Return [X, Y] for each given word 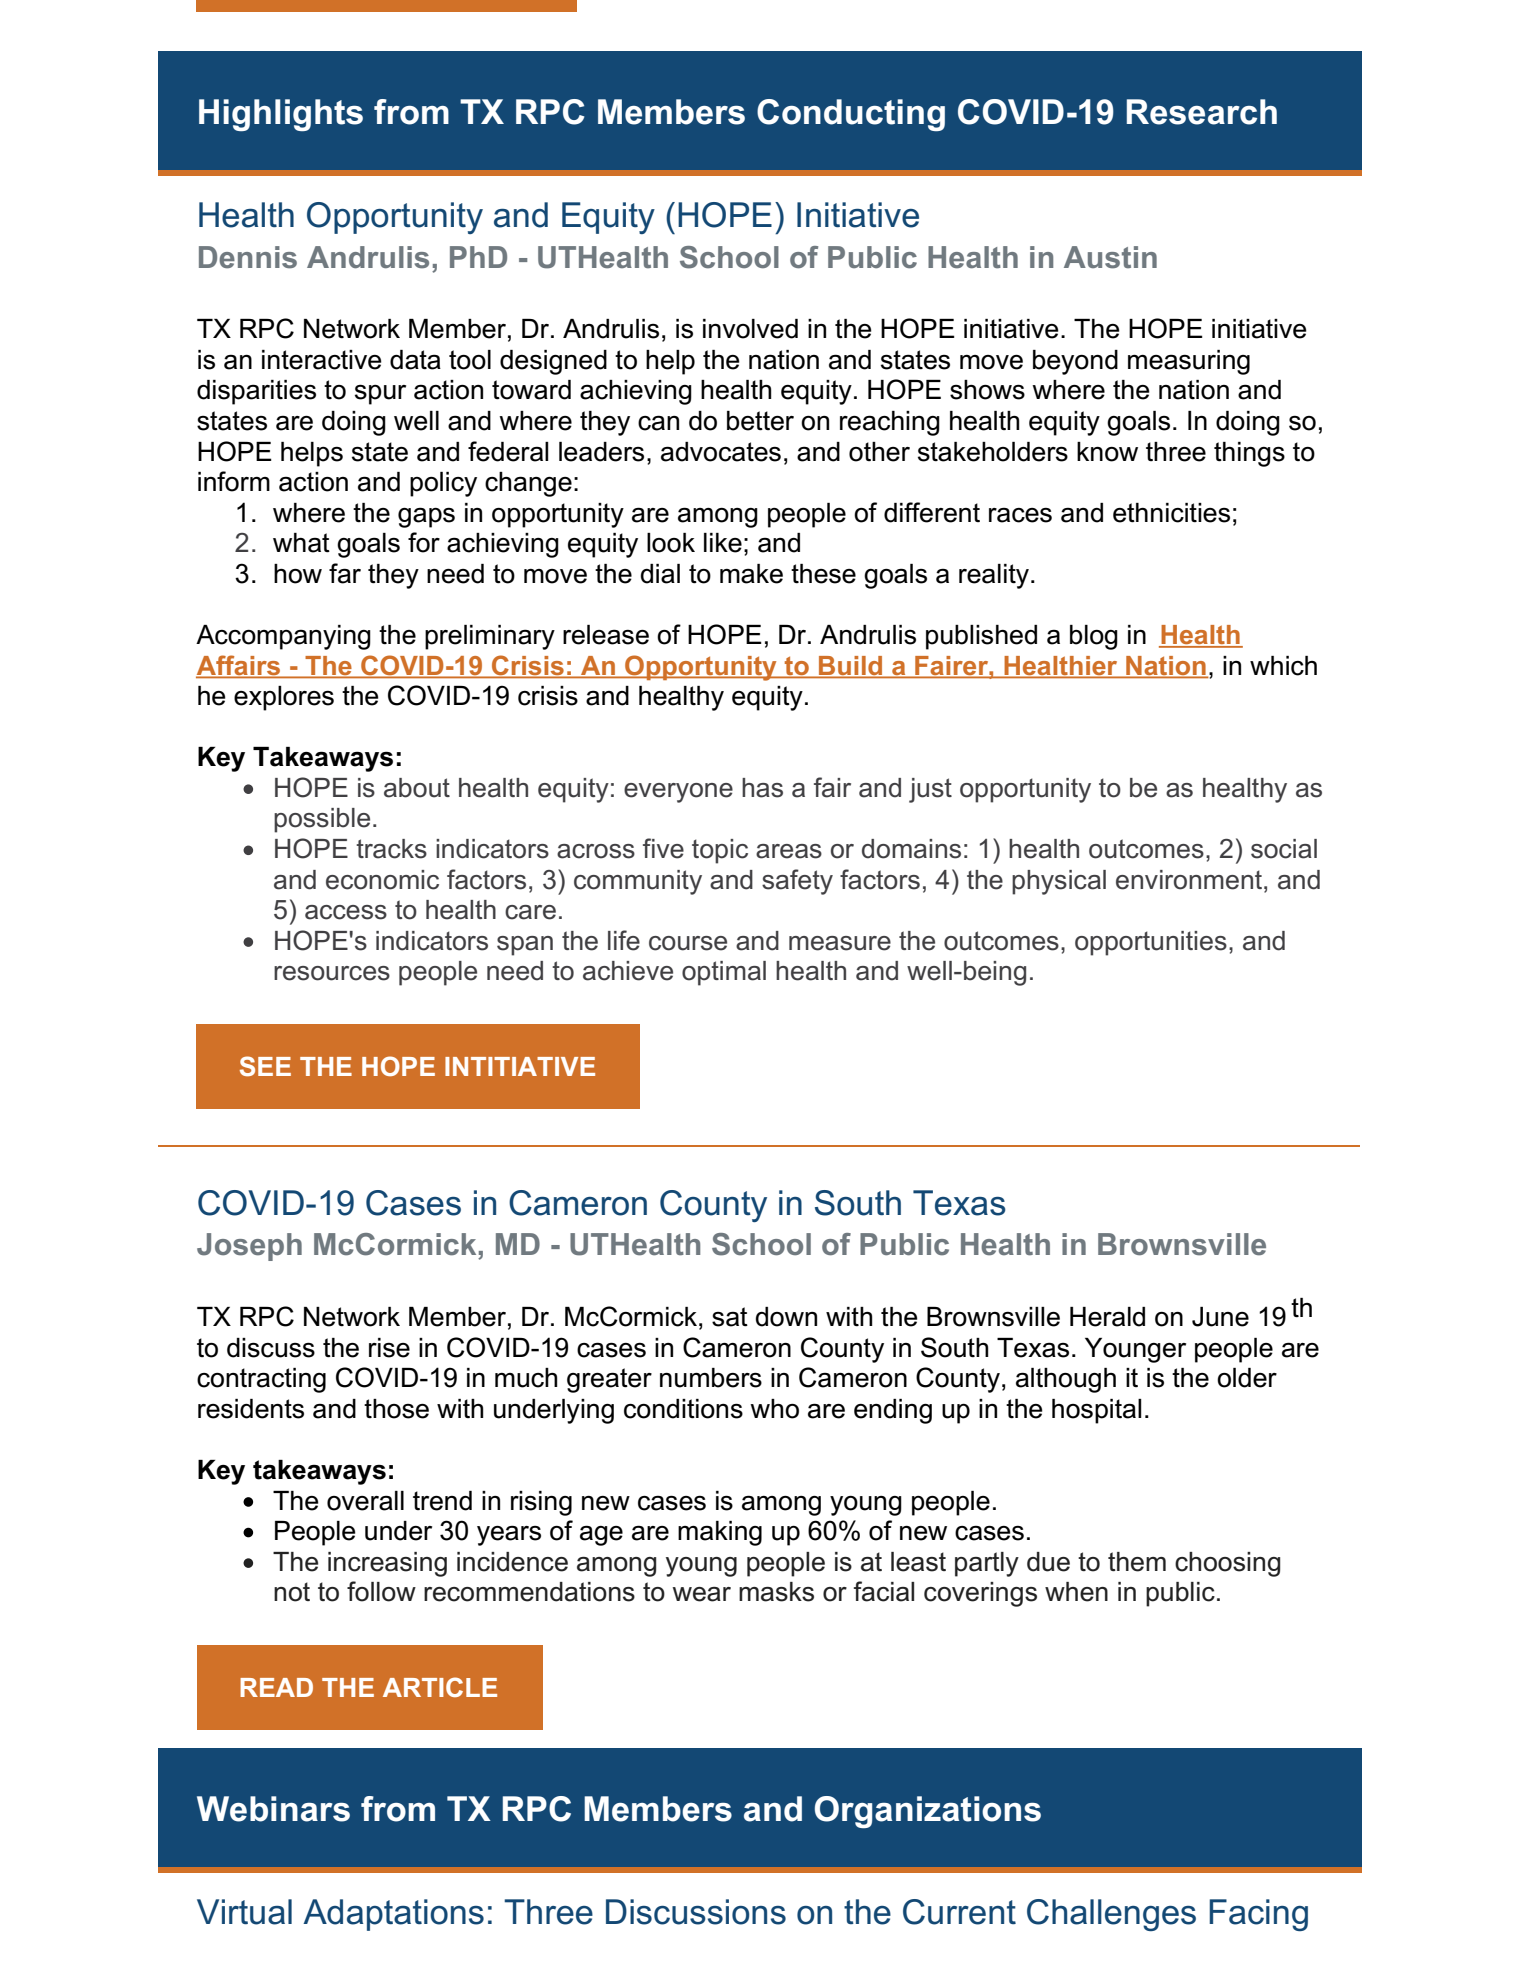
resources [332, 973]
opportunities [1151, 943]
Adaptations [393, 1915]
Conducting [851, 115]
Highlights [281, 115]
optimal [724, 973]
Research [1202, 112]
